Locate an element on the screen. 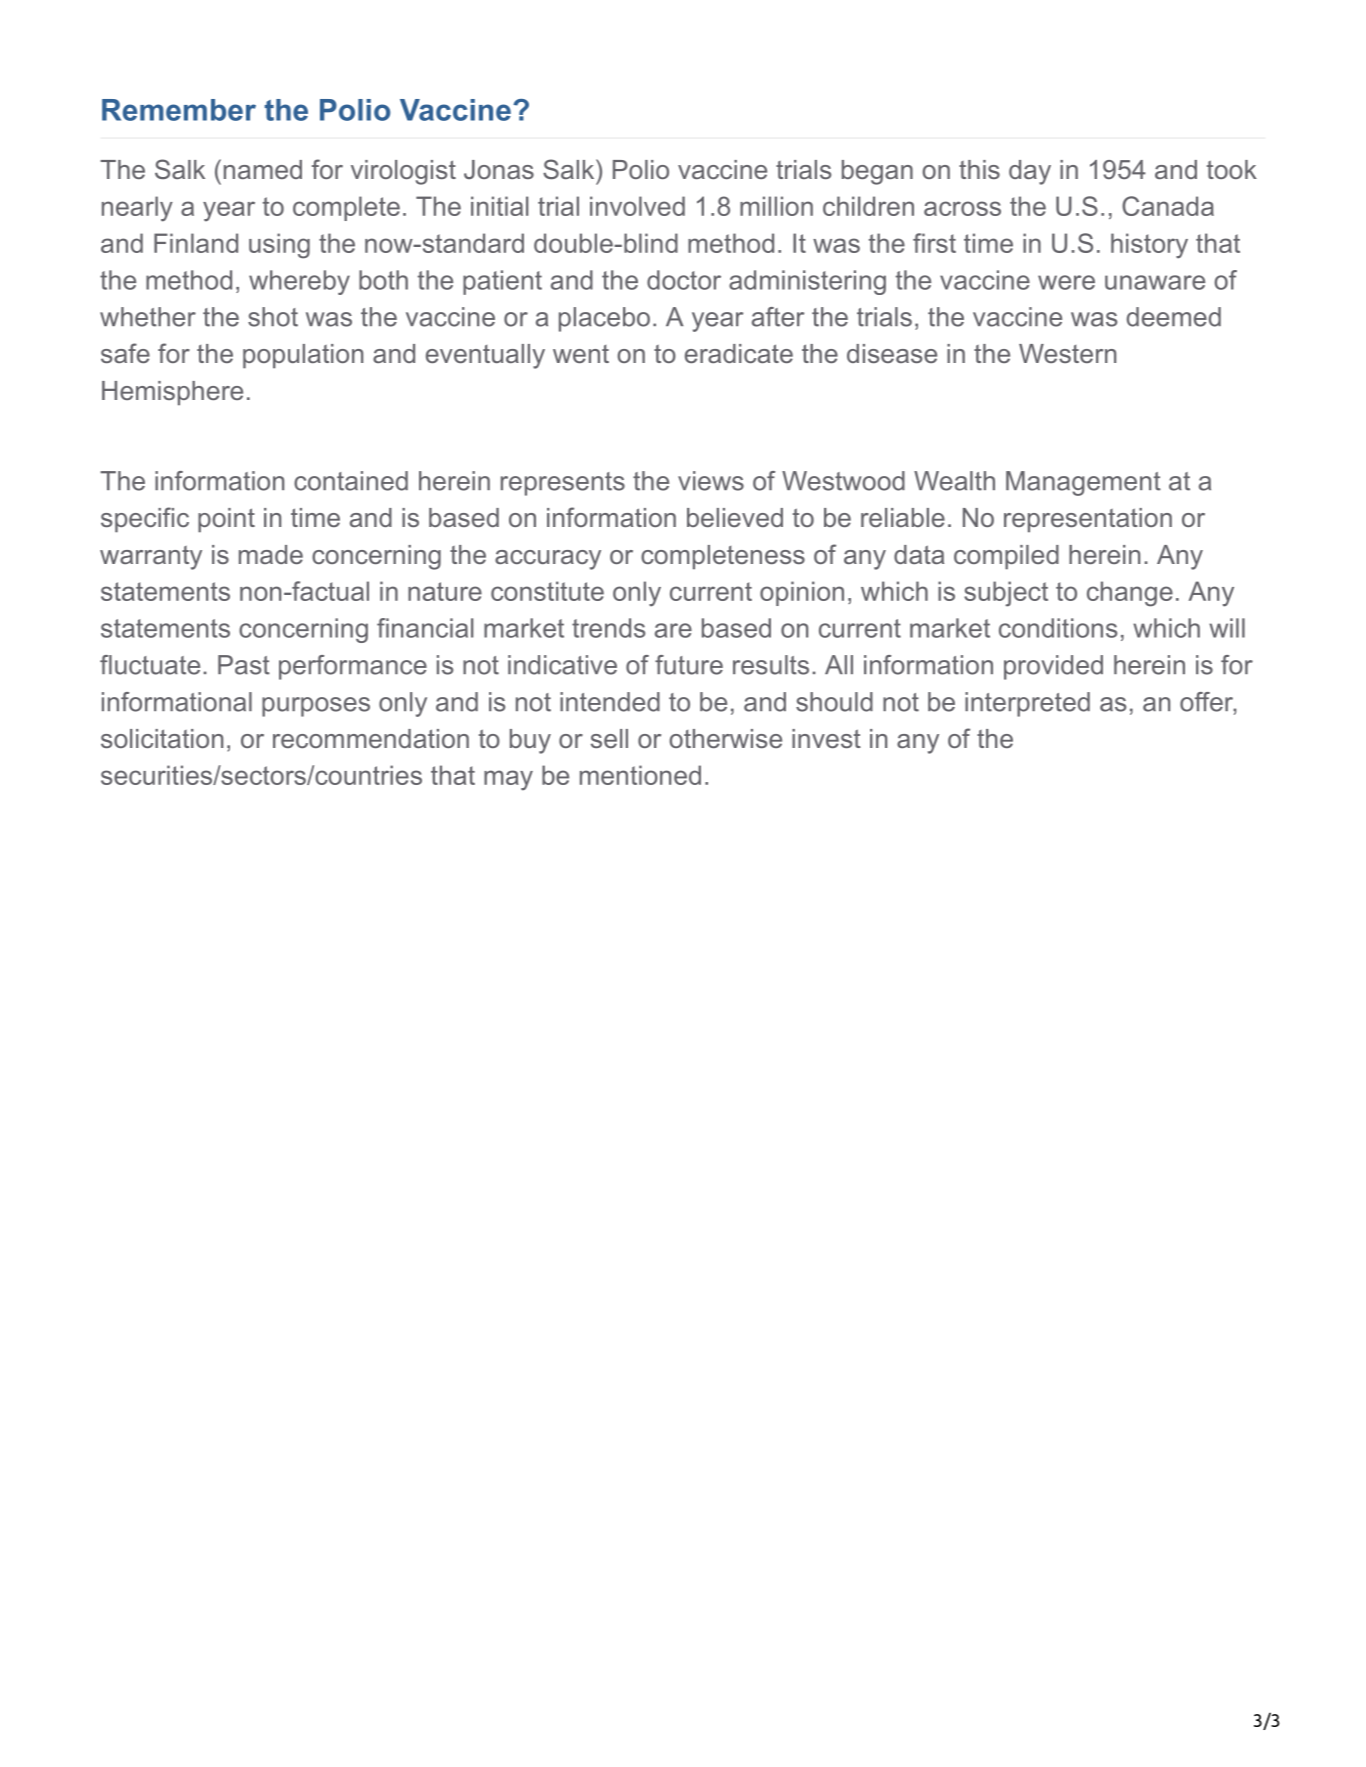  views is located at coordinates (711, 481).
